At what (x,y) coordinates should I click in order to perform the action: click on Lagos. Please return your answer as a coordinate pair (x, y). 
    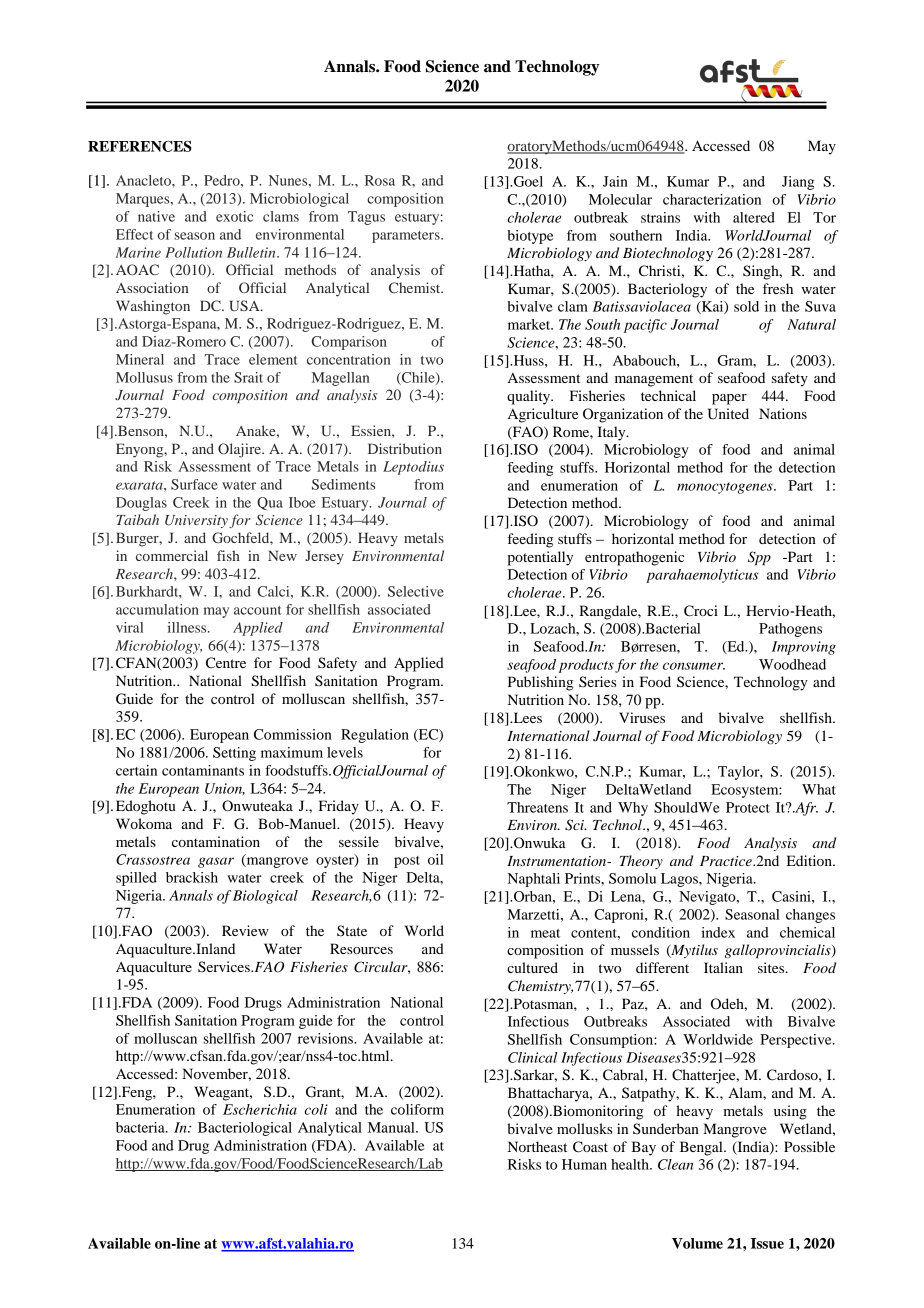
    Looking at the image, I should click on (680, 880).
